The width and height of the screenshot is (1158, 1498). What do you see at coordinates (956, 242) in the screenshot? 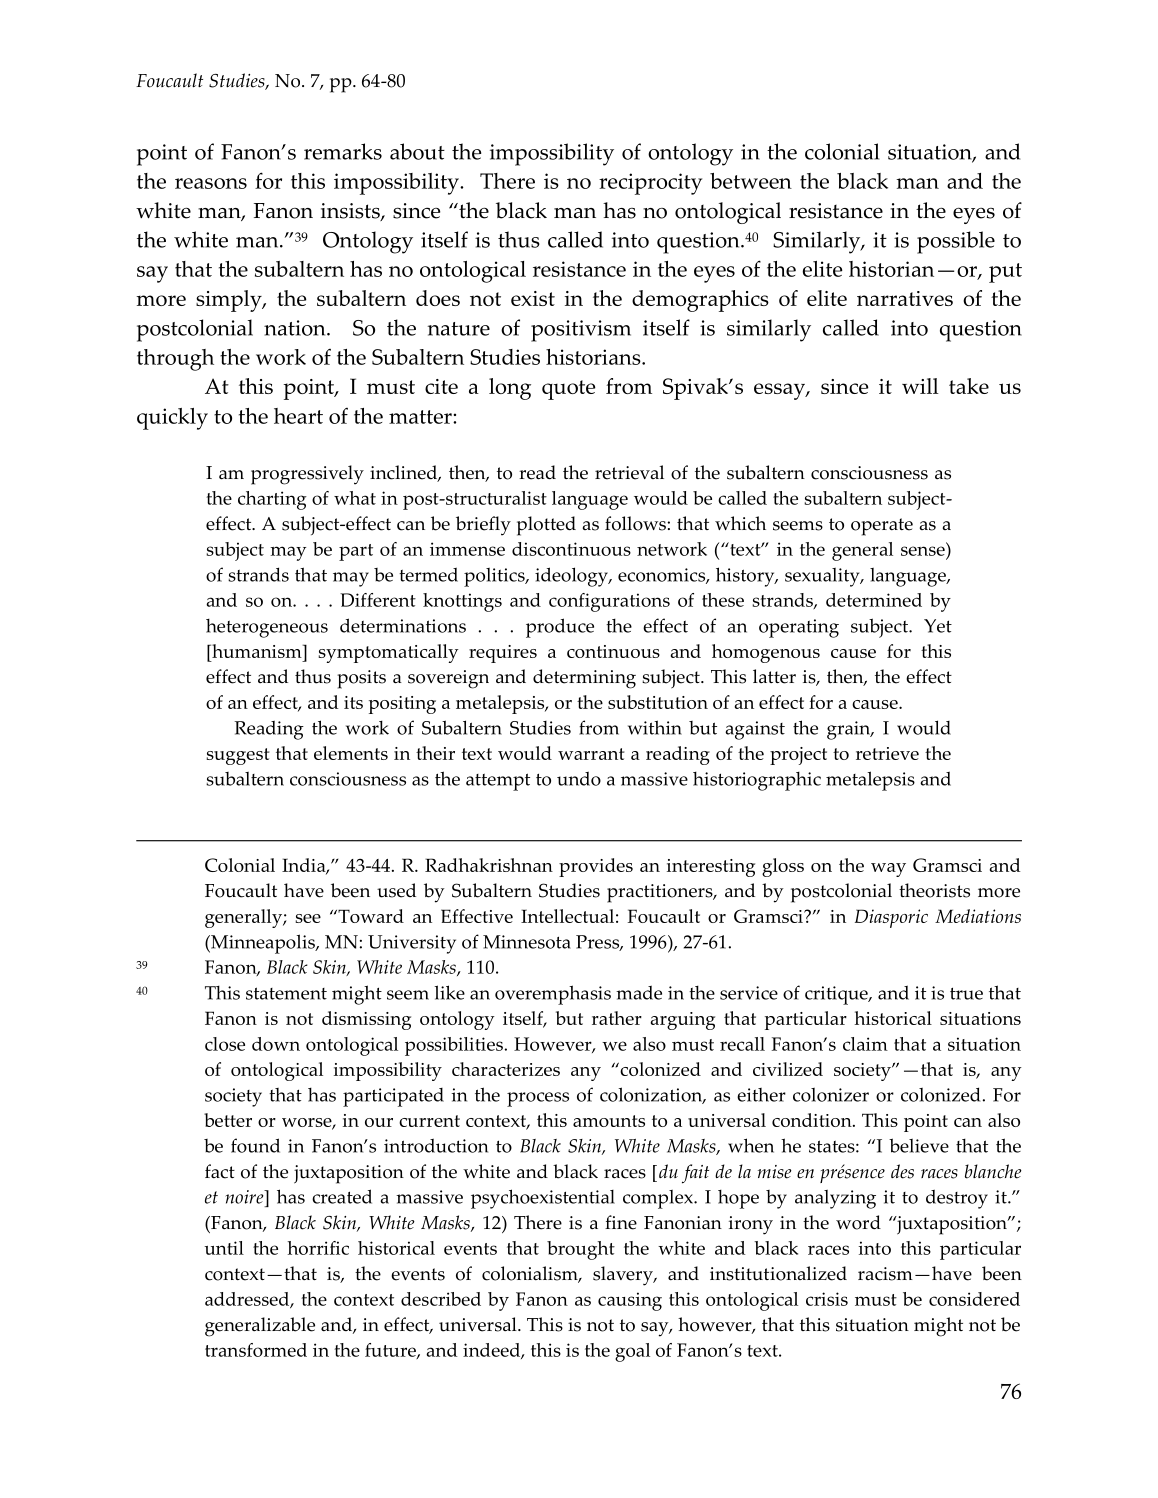
I see `possible` at bounding box center [956, 242].
